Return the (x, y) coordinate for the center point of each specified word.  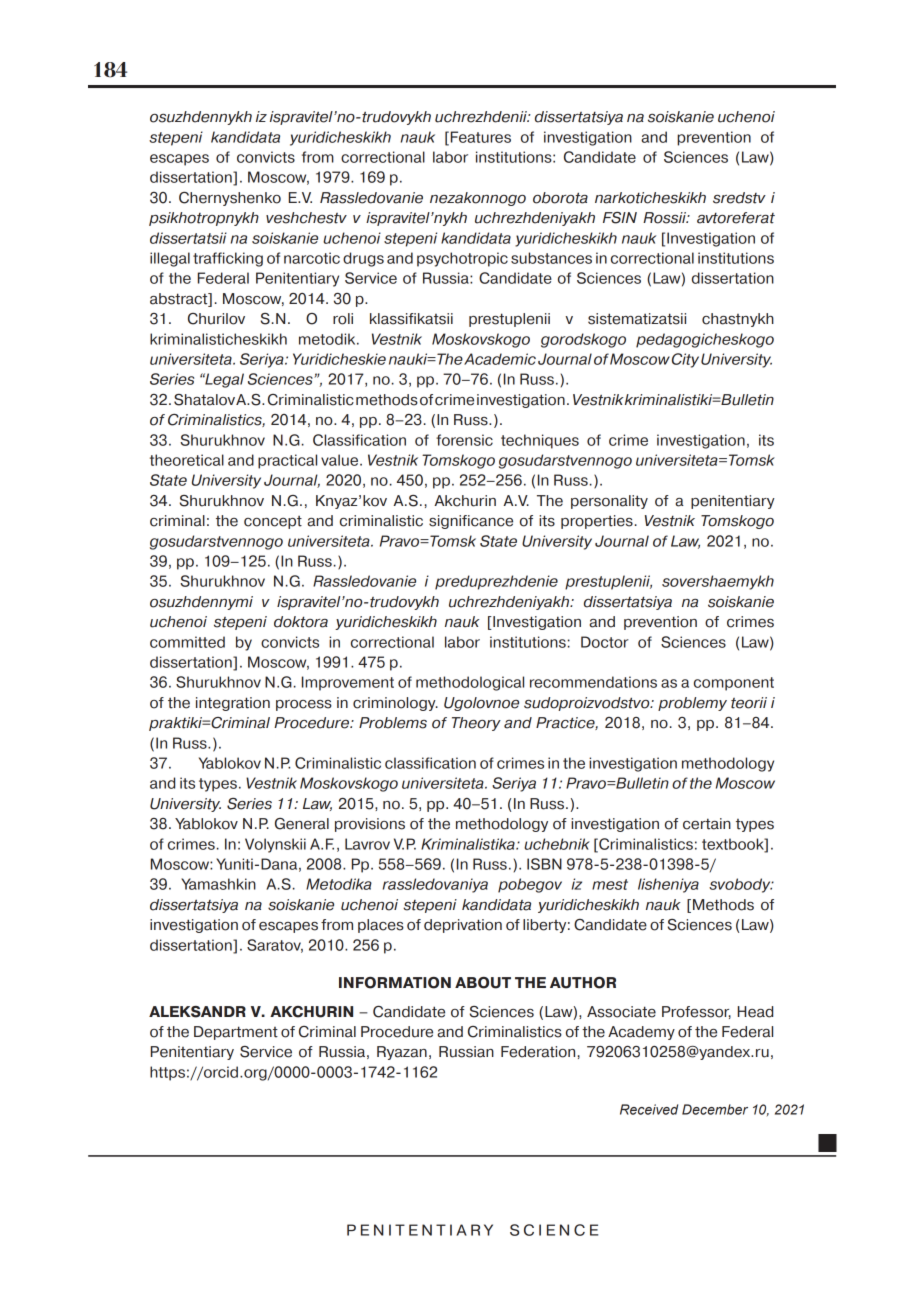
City (685, 360)
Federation (538, 1052)
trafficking (228, 259)
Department (236, 1033)
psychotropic (462, 259)
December (715, 1109)
